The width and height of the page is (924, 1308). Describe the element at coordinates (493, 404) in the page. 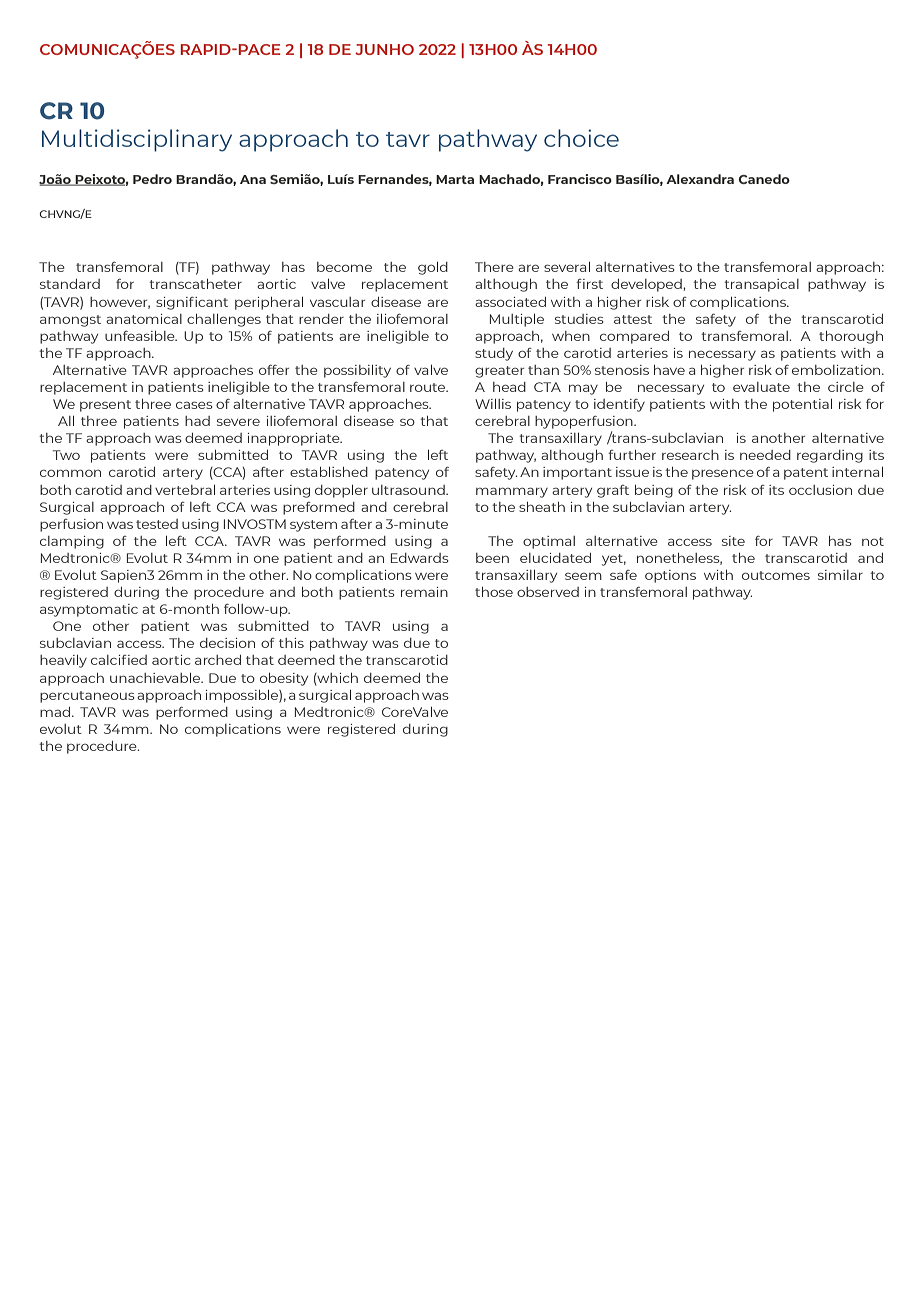

I see `Willis` at that location.
